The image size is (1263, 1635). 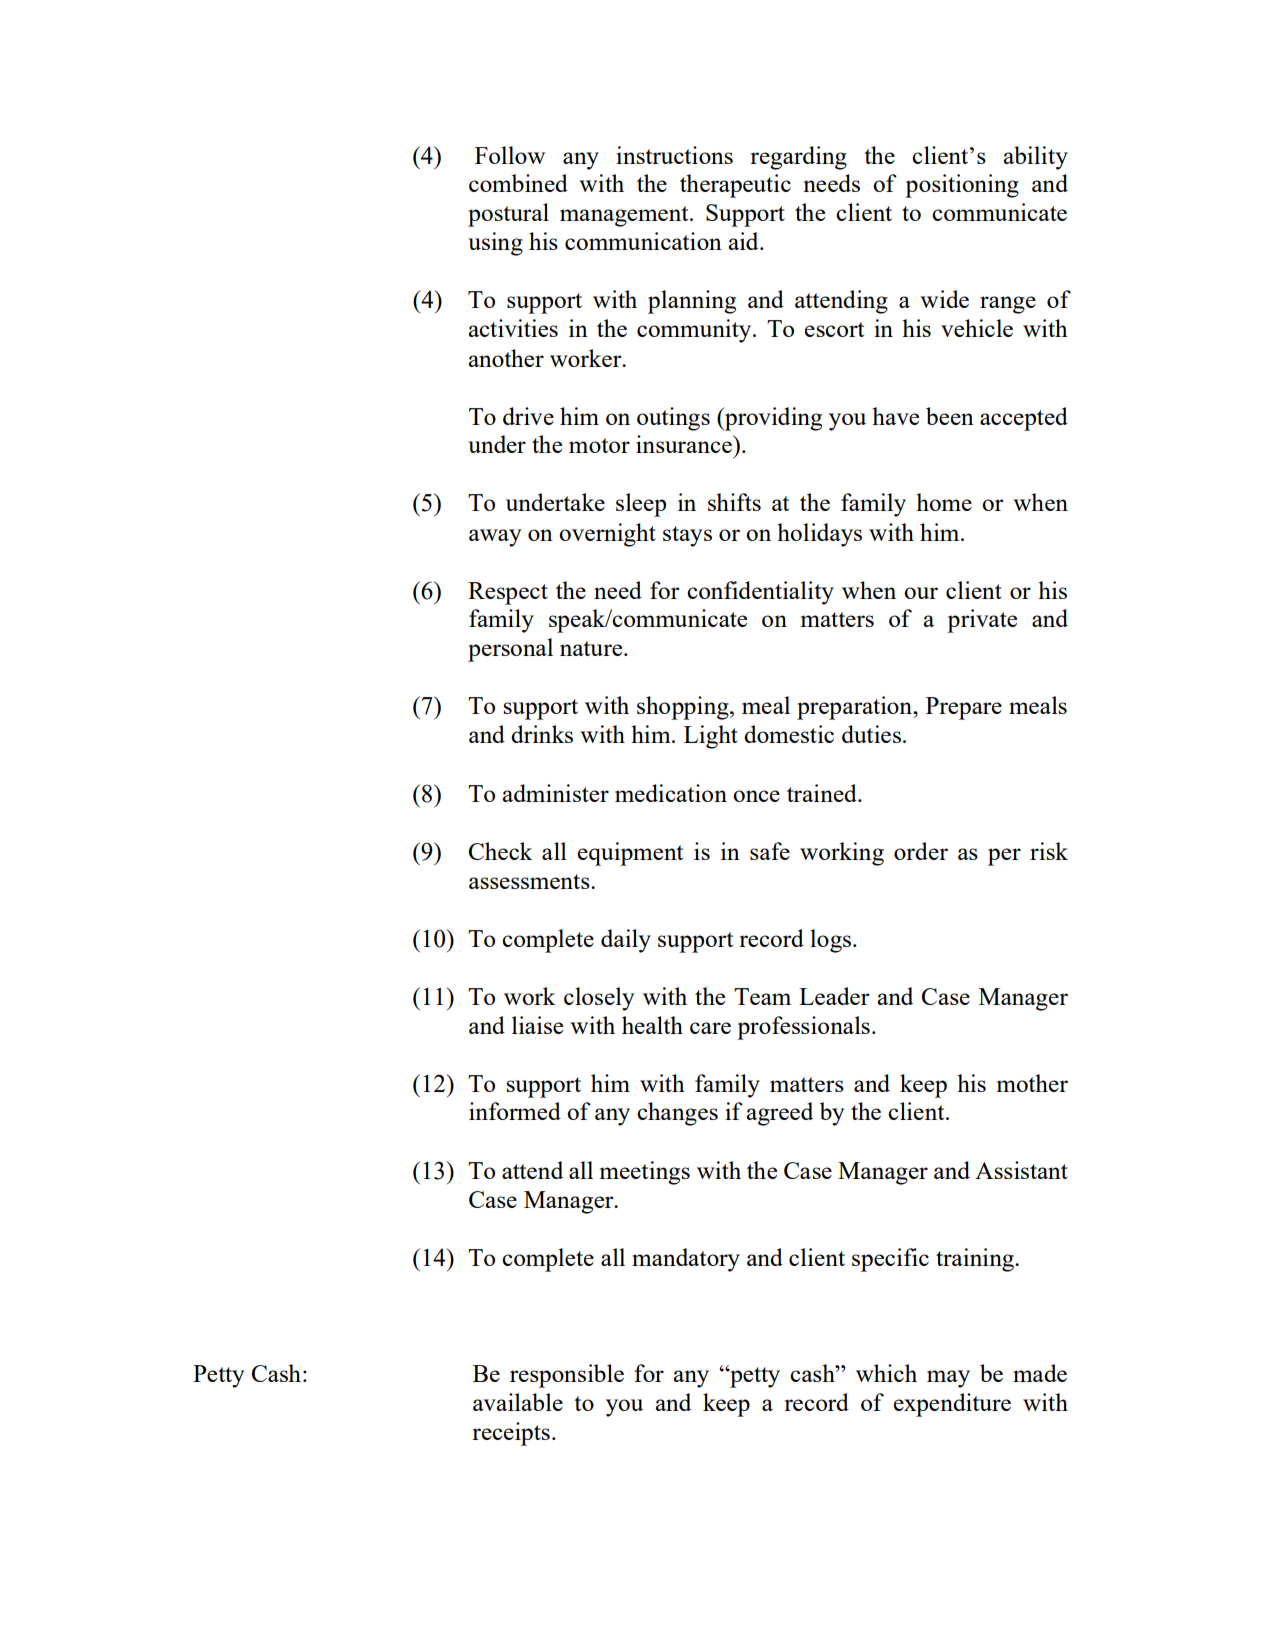 What do you see at coordinates (1021, 1170) in the screenshot?
I see `Assistant` at bounding box center [1021, 1170].
